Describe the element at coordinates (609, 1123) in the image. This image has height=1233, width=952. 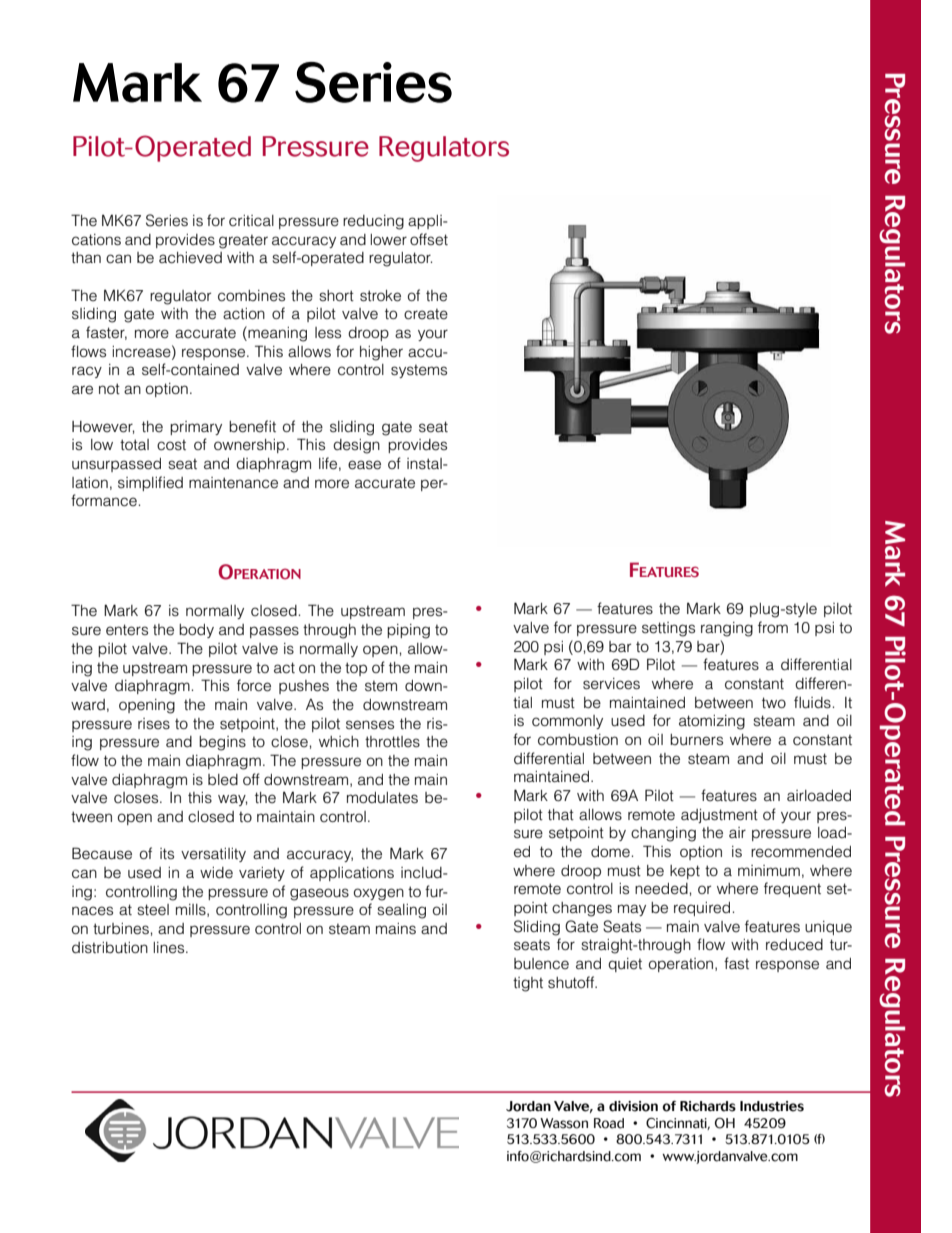
I see `Road` at that location.
